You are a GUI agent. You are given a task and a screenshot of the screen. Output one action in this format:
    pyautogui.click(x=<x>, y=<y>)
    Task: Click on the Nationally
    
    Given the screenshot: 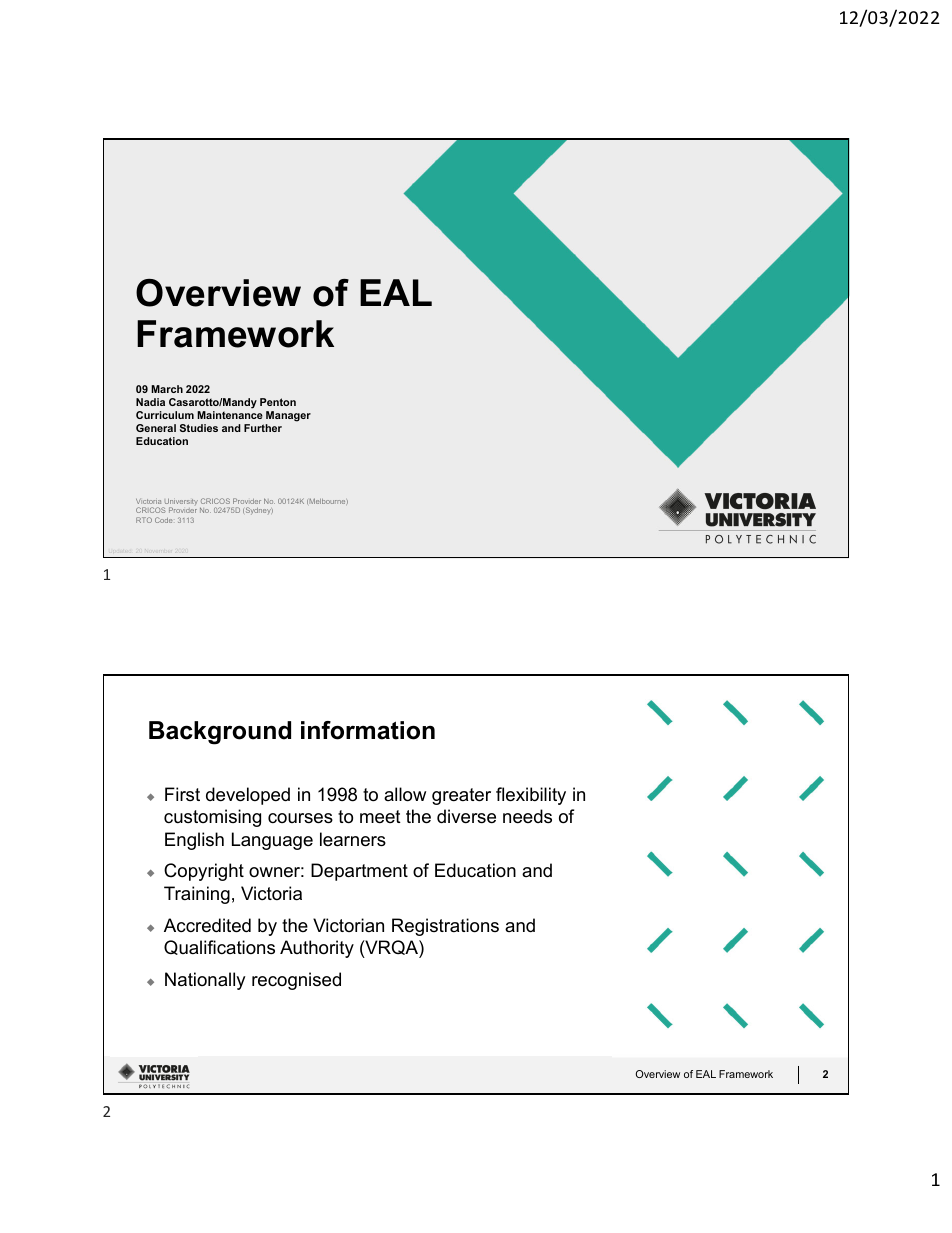 What is the action you would take?
    pyautogui.click(x=205, y=981)
